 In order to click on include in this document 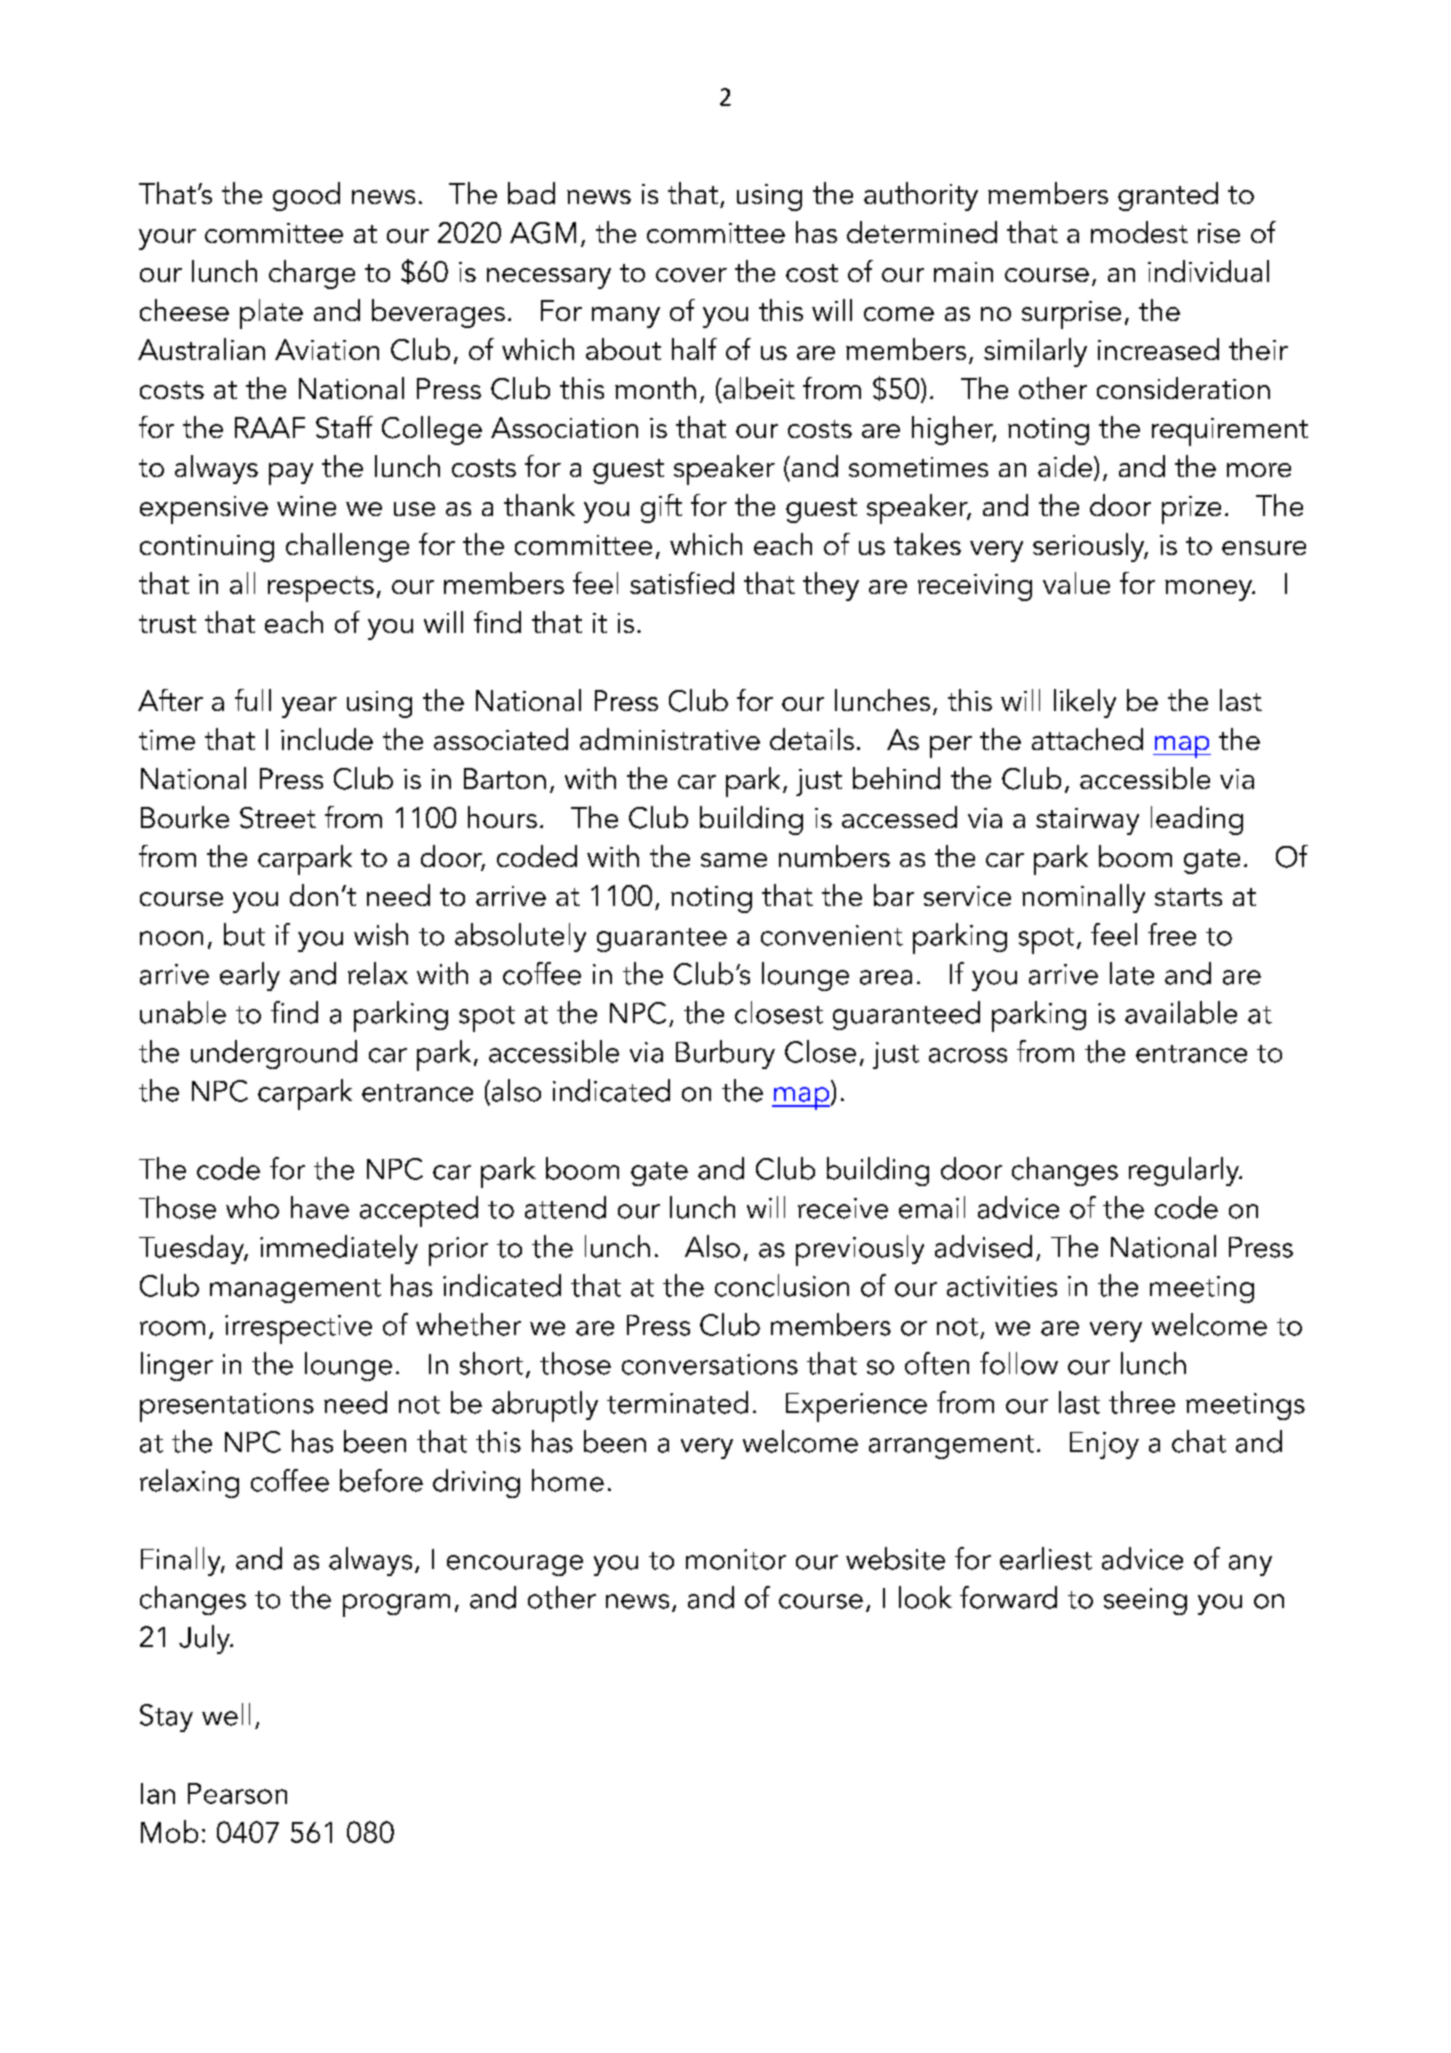, I will do `click(327, 739)`.
